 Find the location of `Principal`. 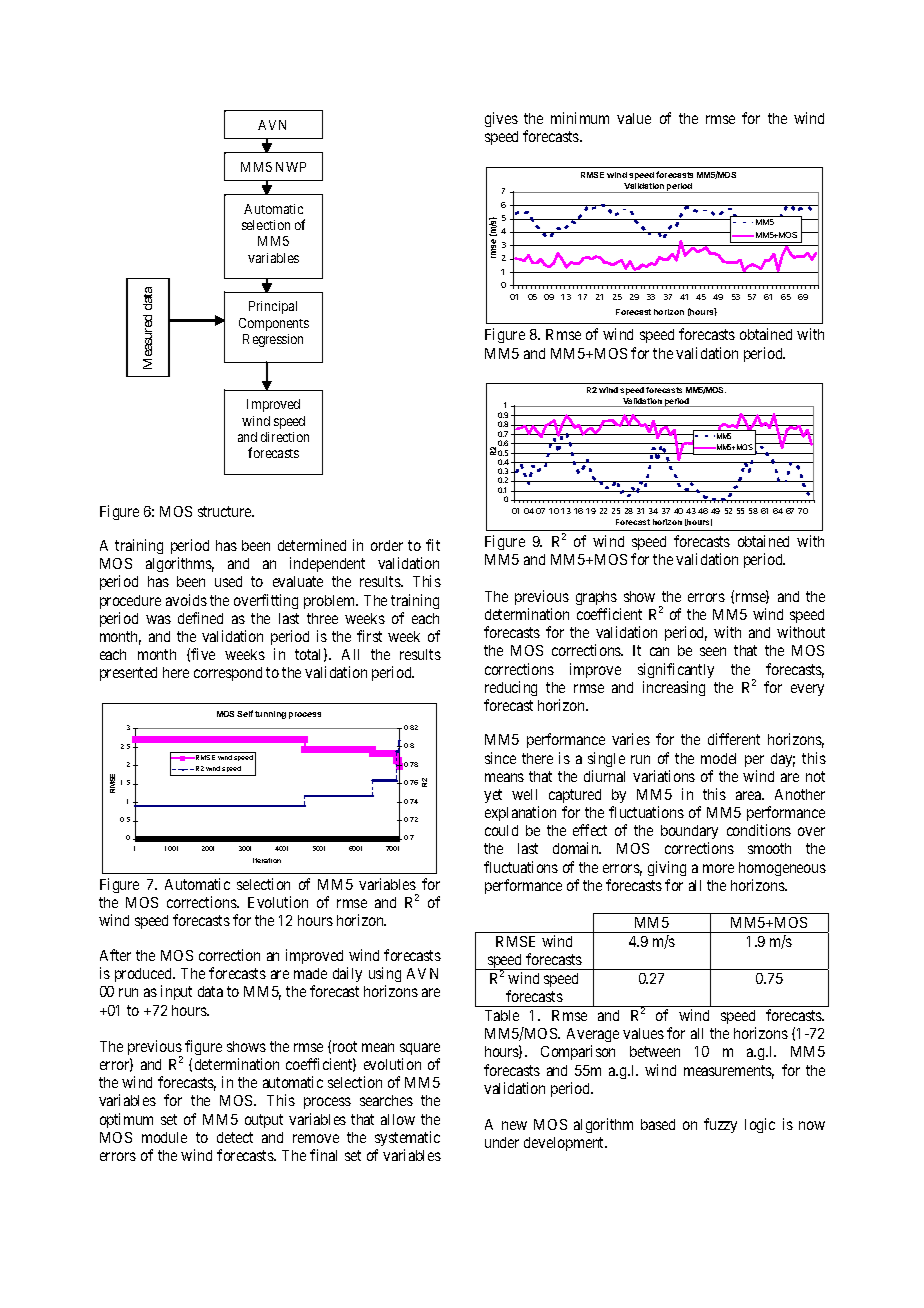

Principal is located at coordinates (273, 307).
